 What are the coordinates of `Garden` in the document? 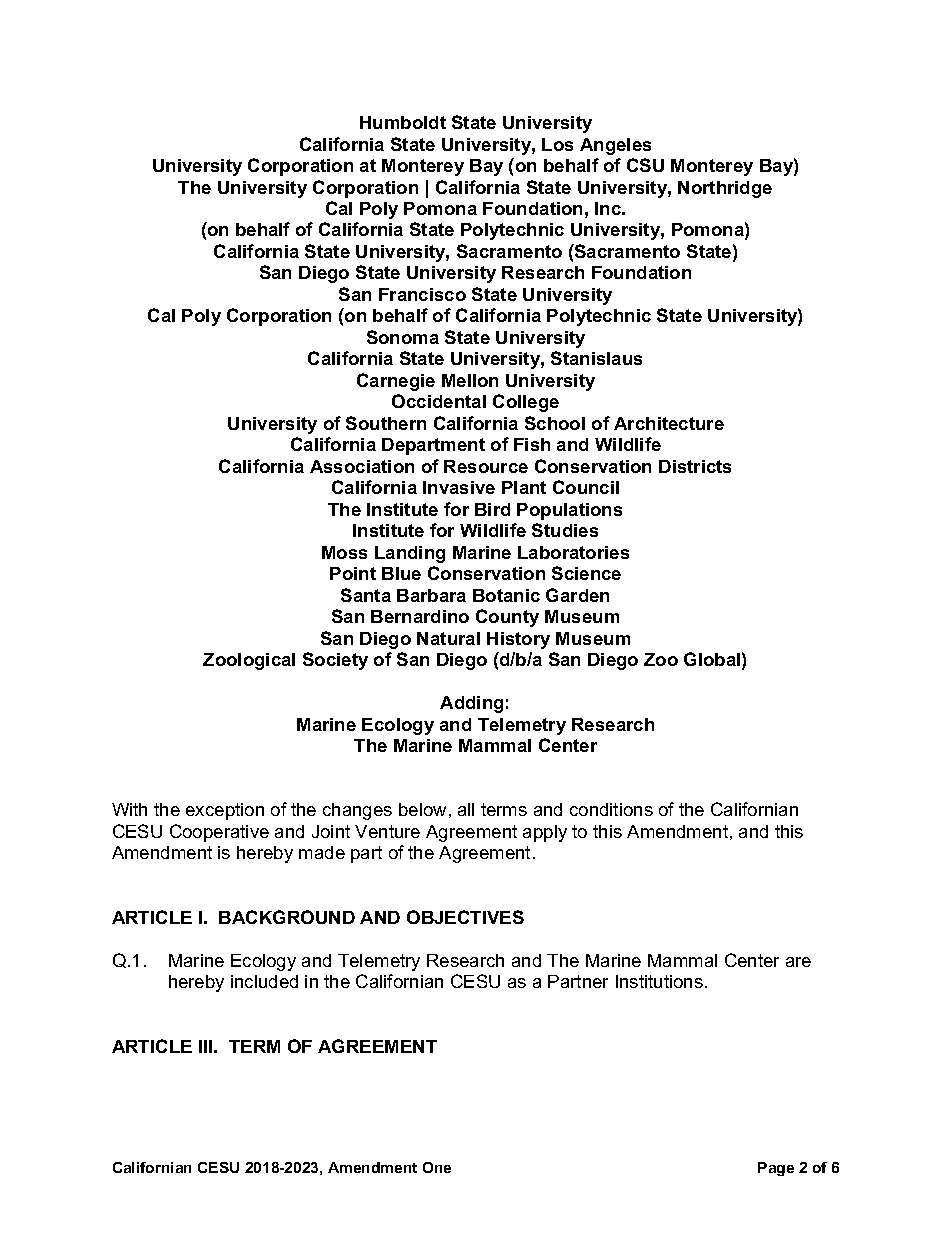 It's located at (577, 595).
